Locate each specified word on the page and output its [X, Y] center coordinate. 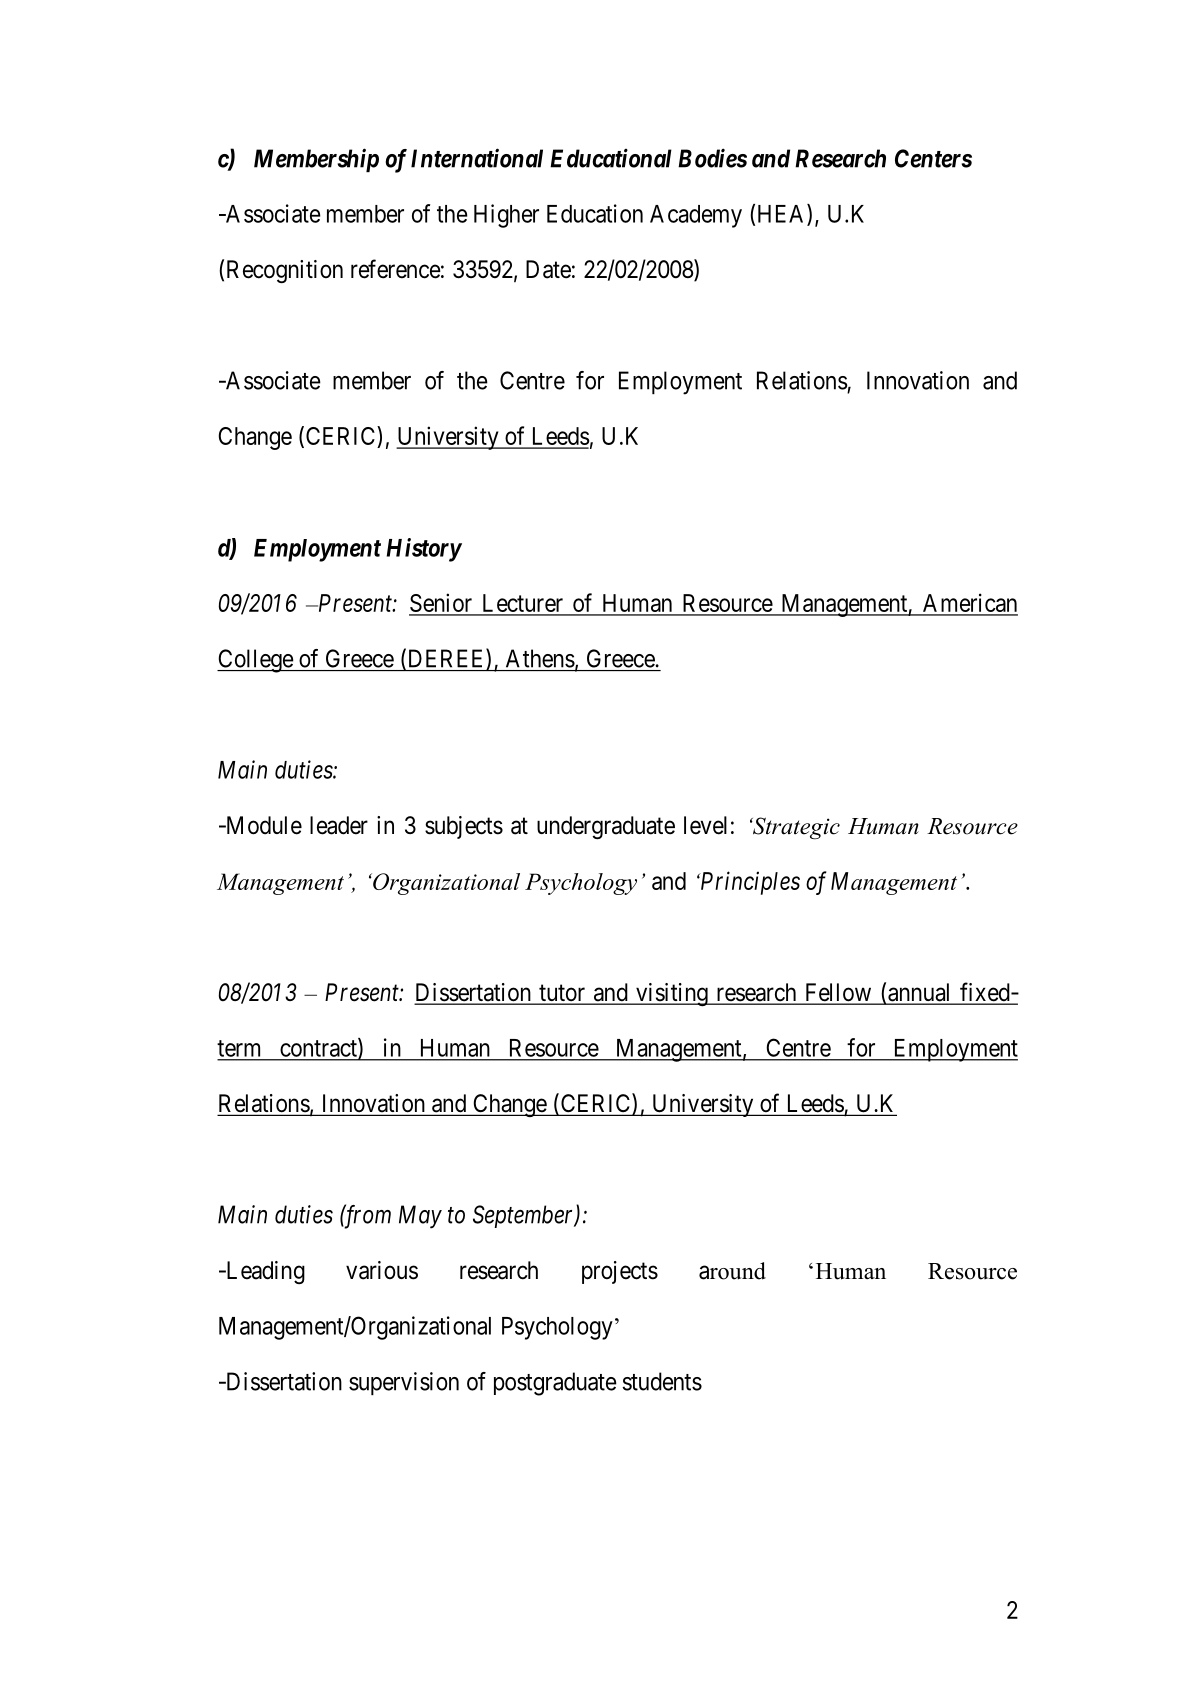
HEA [783, 214]
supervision [404, 1383]
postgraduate [555, 1384]
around [732, 1271]
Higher [506, 216]
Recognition [285, 271]
